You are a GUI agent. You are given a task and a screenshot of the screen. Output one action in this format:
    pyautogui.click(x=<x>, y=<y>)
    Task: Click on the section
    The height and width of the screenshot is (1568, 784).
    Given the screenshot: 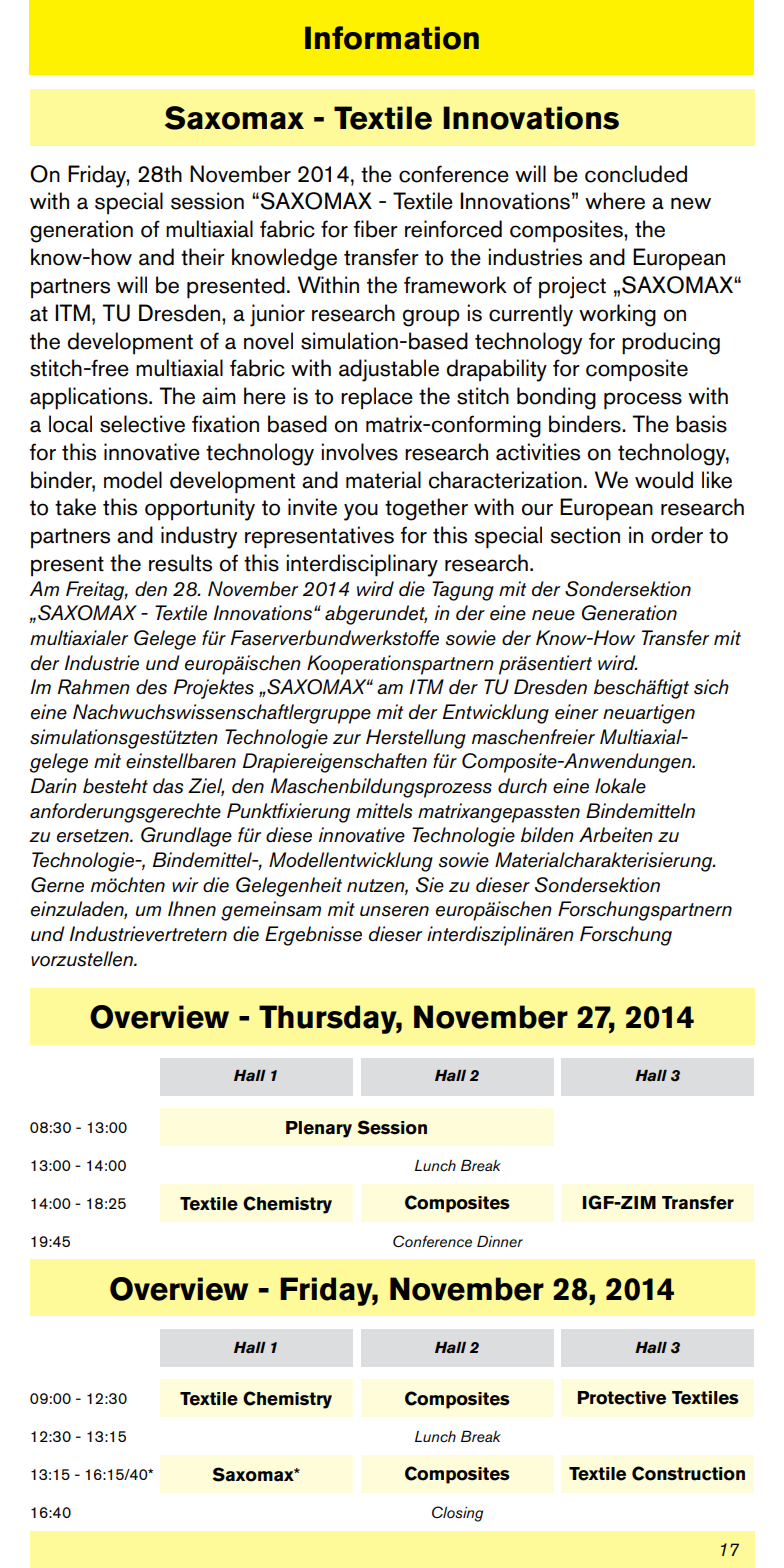 What is the action you would take?
    pyautogui.click(x=585, y=535)
